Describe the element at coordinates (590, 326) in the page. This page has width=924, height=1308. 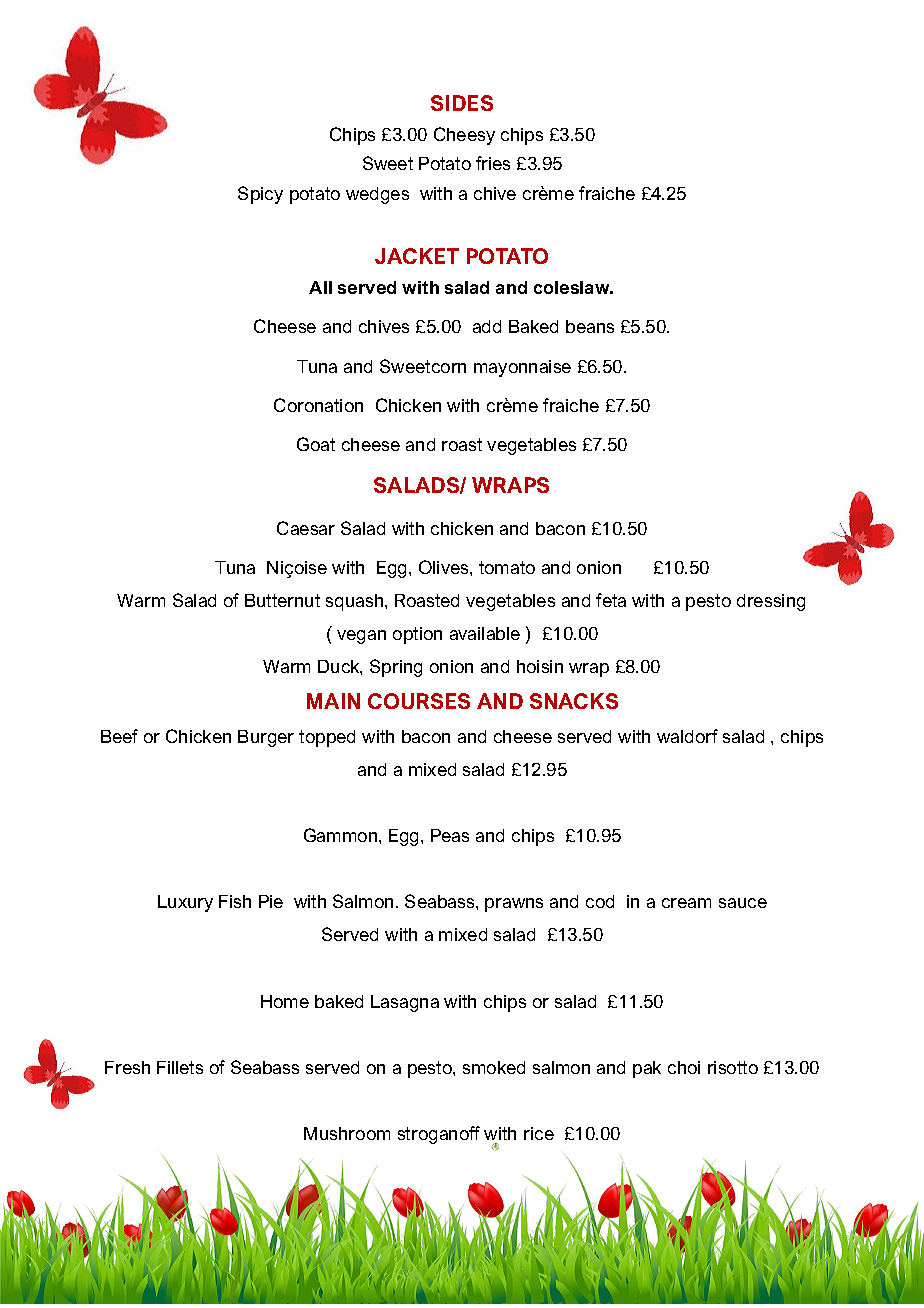
I see `beans` at that location.
